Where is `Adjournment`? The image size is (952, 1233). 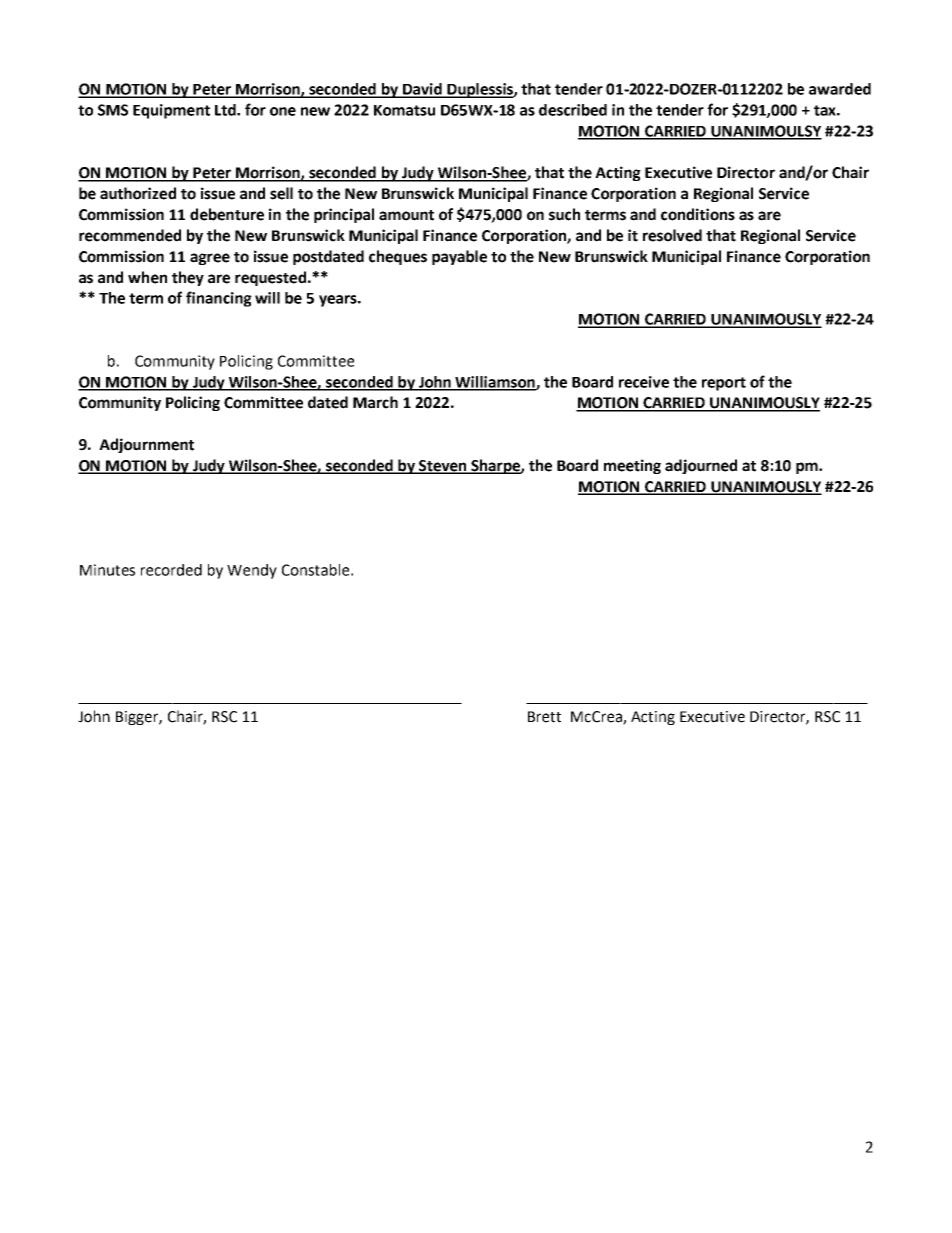
Adjournment is located at coordinates (146, 445).
